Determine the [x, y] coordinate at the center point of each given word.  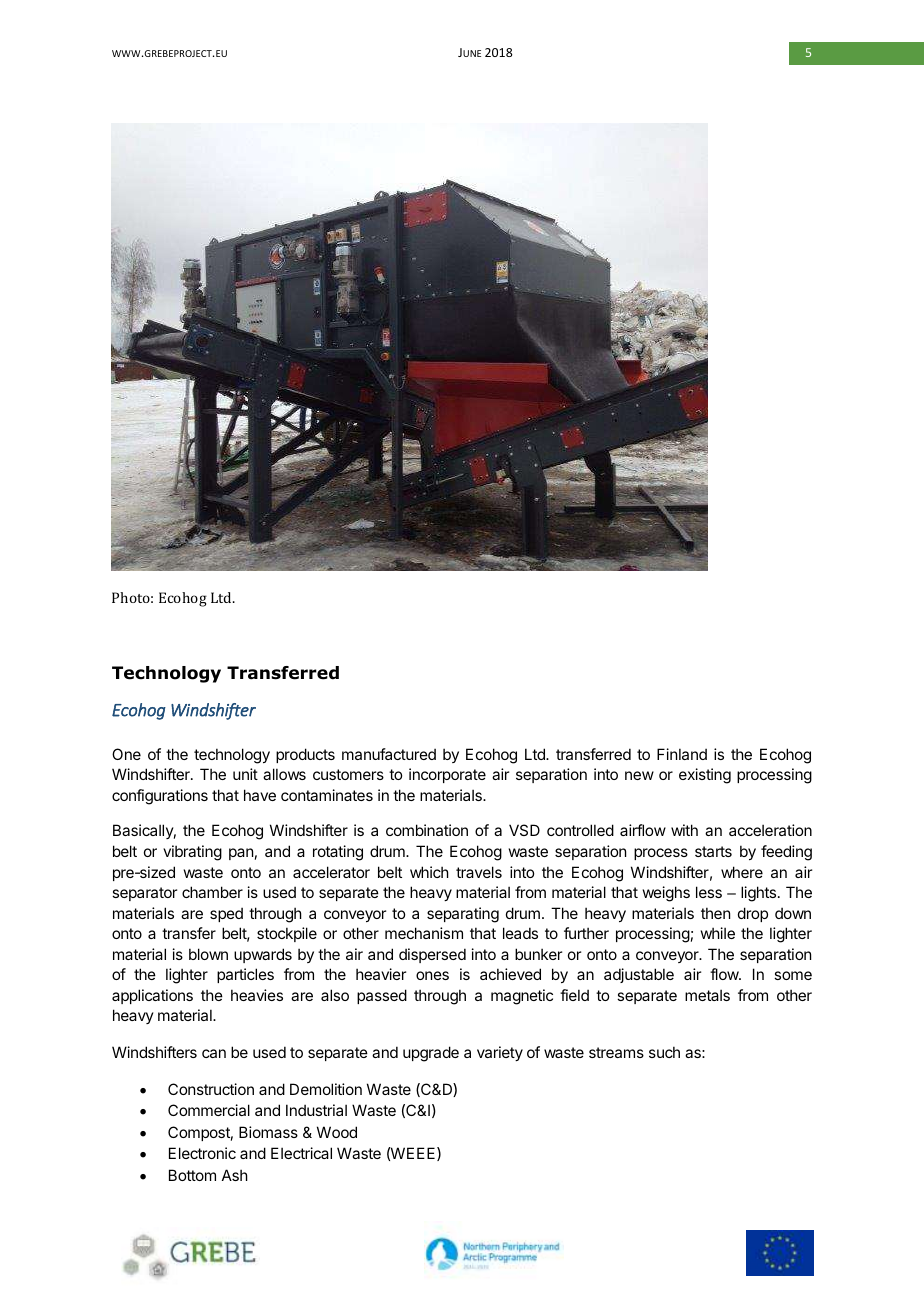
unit [245, 774]
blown [208, 954]
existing [705, 776]
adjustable [639, 975]
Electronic [202, 1153]
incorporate [447, 775]
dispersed [432, 955]
